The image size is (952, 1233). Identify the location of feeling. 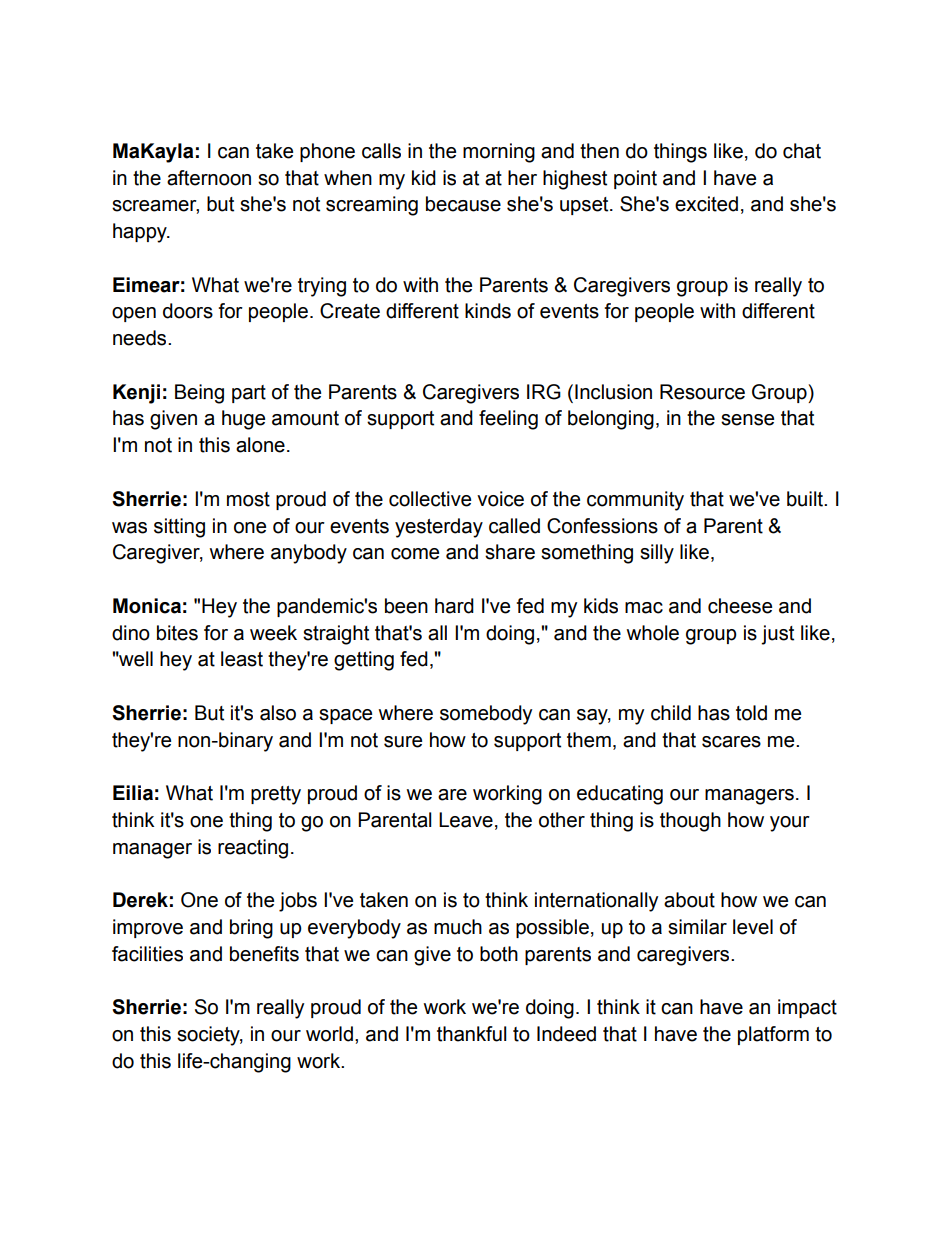
(508, 420).
